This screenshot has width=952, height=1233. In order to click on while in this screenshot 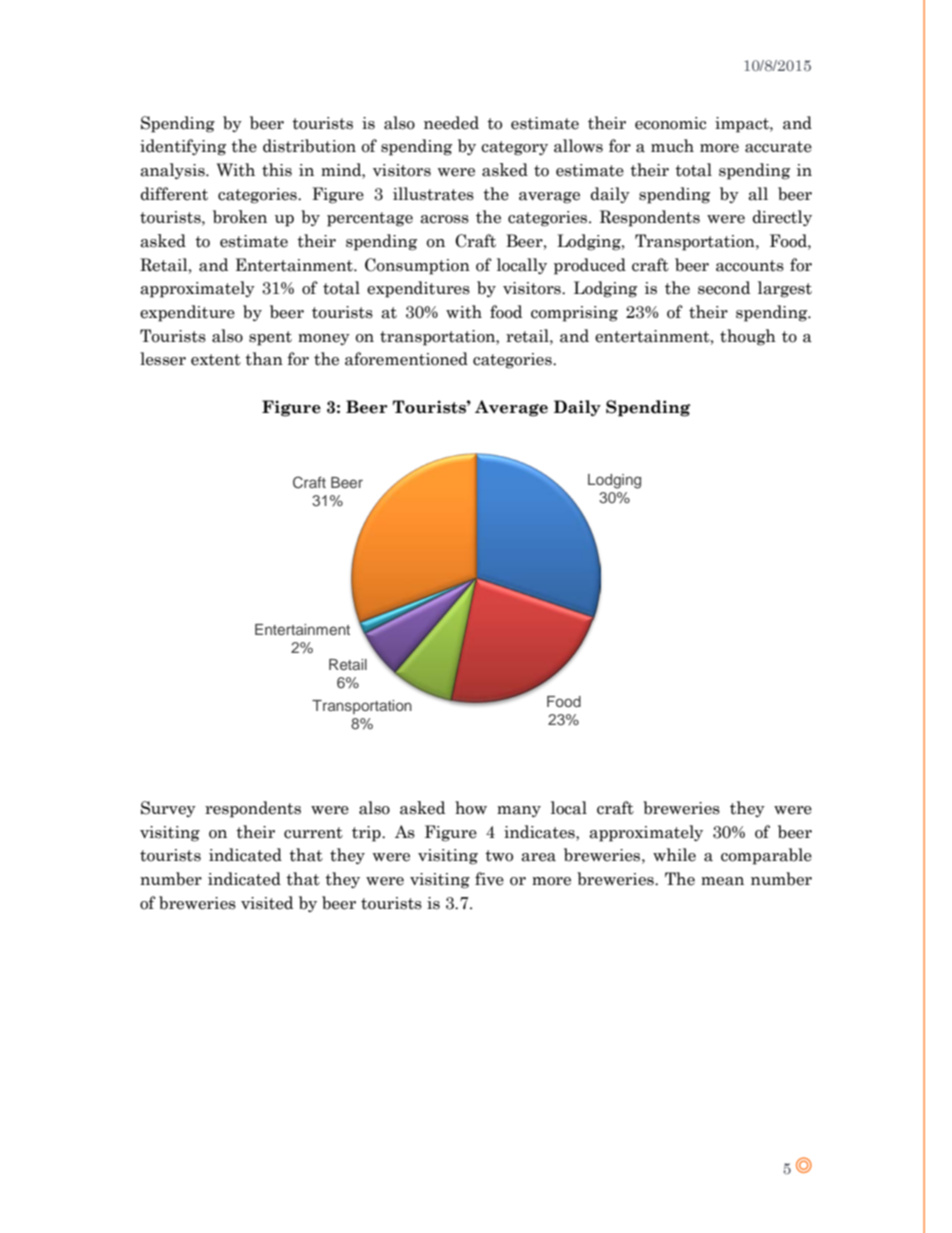, I will do `click(674, 855)`.
